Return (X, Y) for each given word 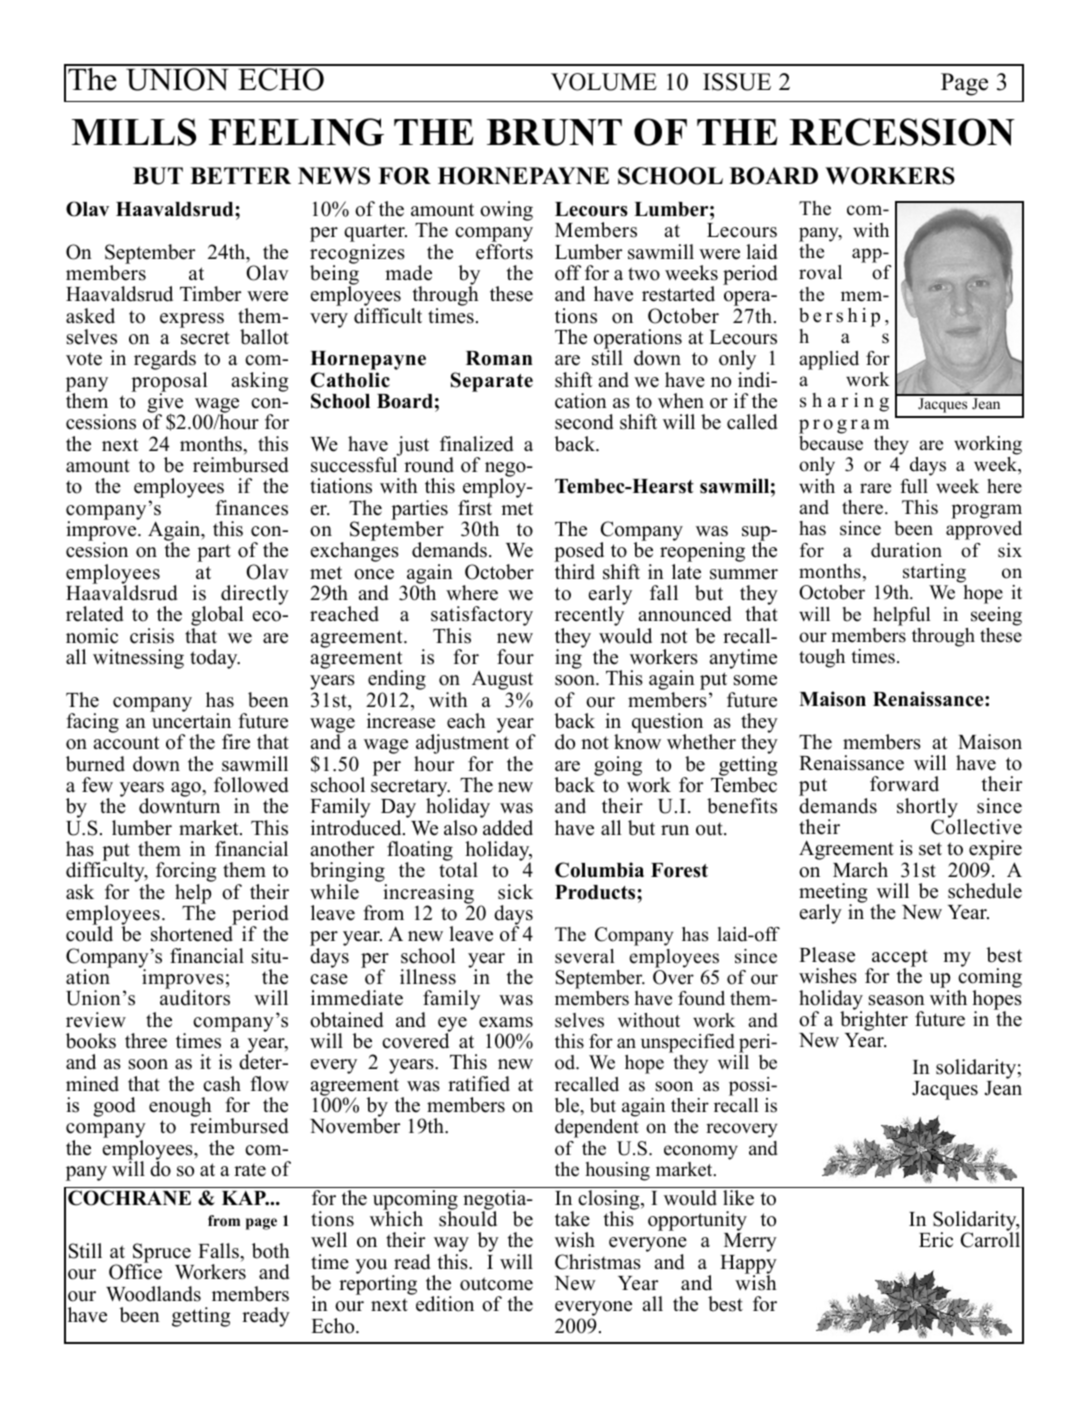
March (860, 870)
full (914, 486)
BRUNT (554, 132)
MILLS (134, 132)
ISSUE (737, 82)
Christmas (598, 1262)
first (475, 508)
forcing (186, 873)
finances (251, 508)
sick (515, 892)
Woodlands (153, 1294)
